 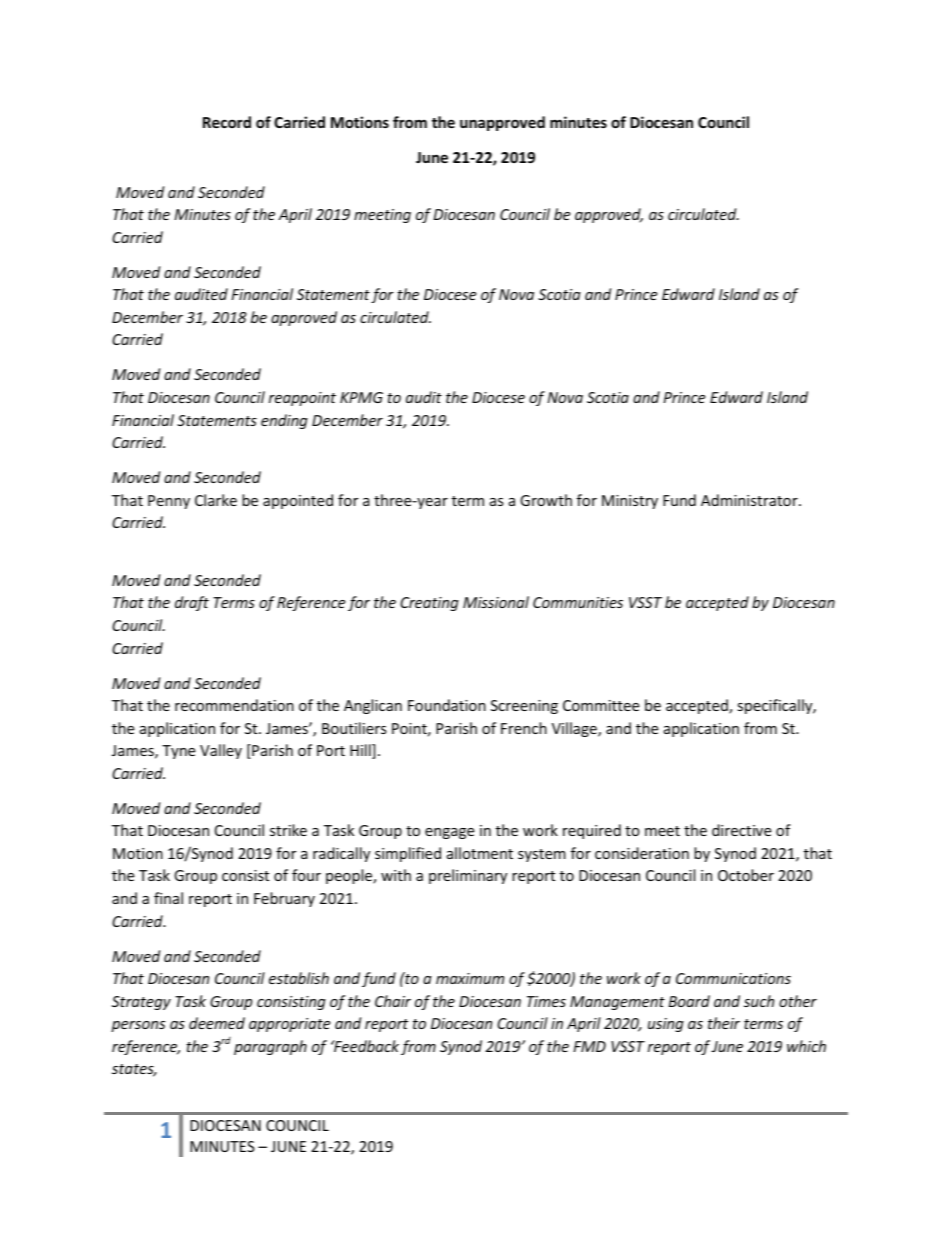 I want to click on directive, so click(x=741, y=830).
